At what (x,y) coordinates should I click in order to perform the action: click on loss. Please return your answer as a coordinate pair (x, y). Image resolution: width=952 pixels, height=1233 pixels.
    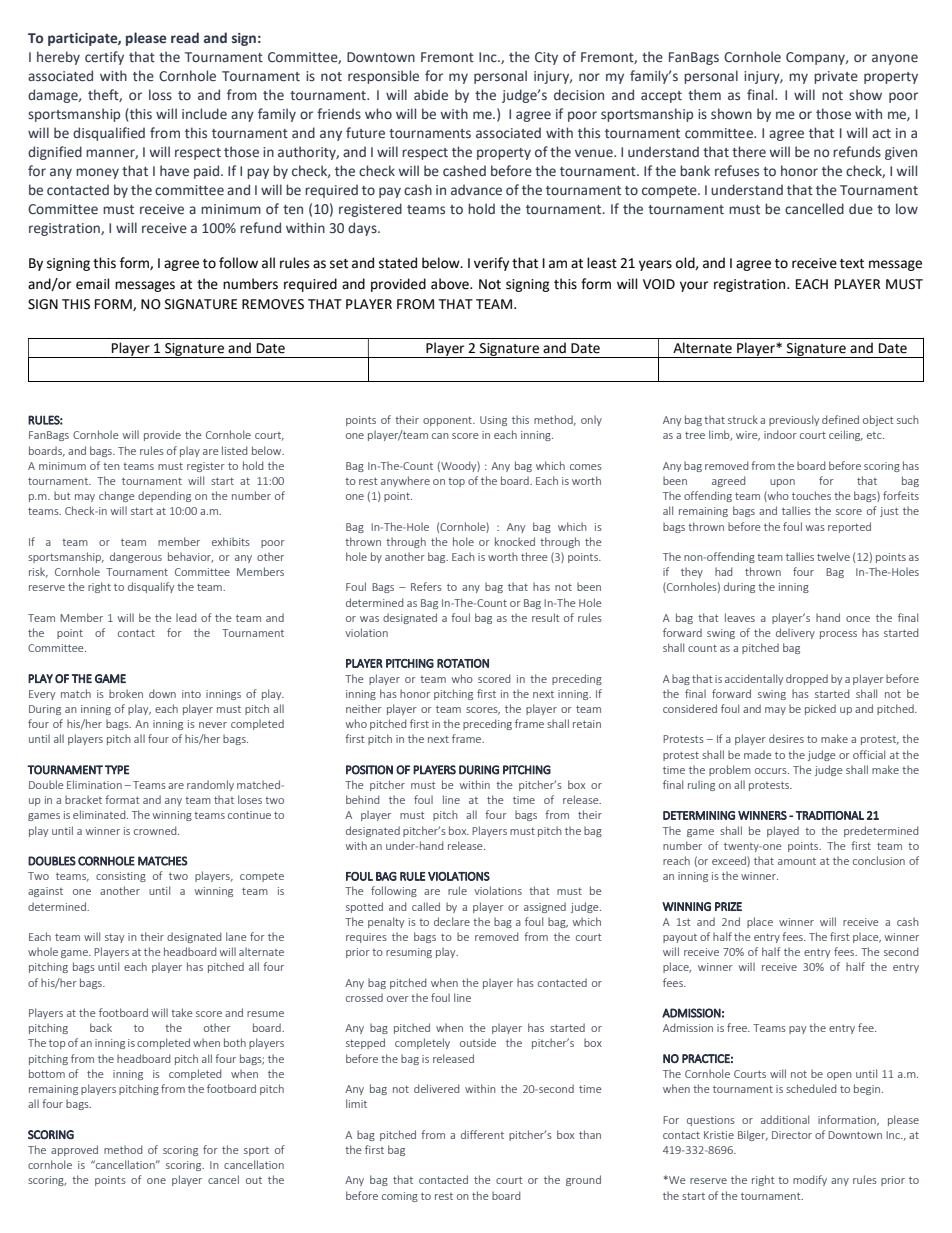
    Looking at the image, I should click on (160, 94).
